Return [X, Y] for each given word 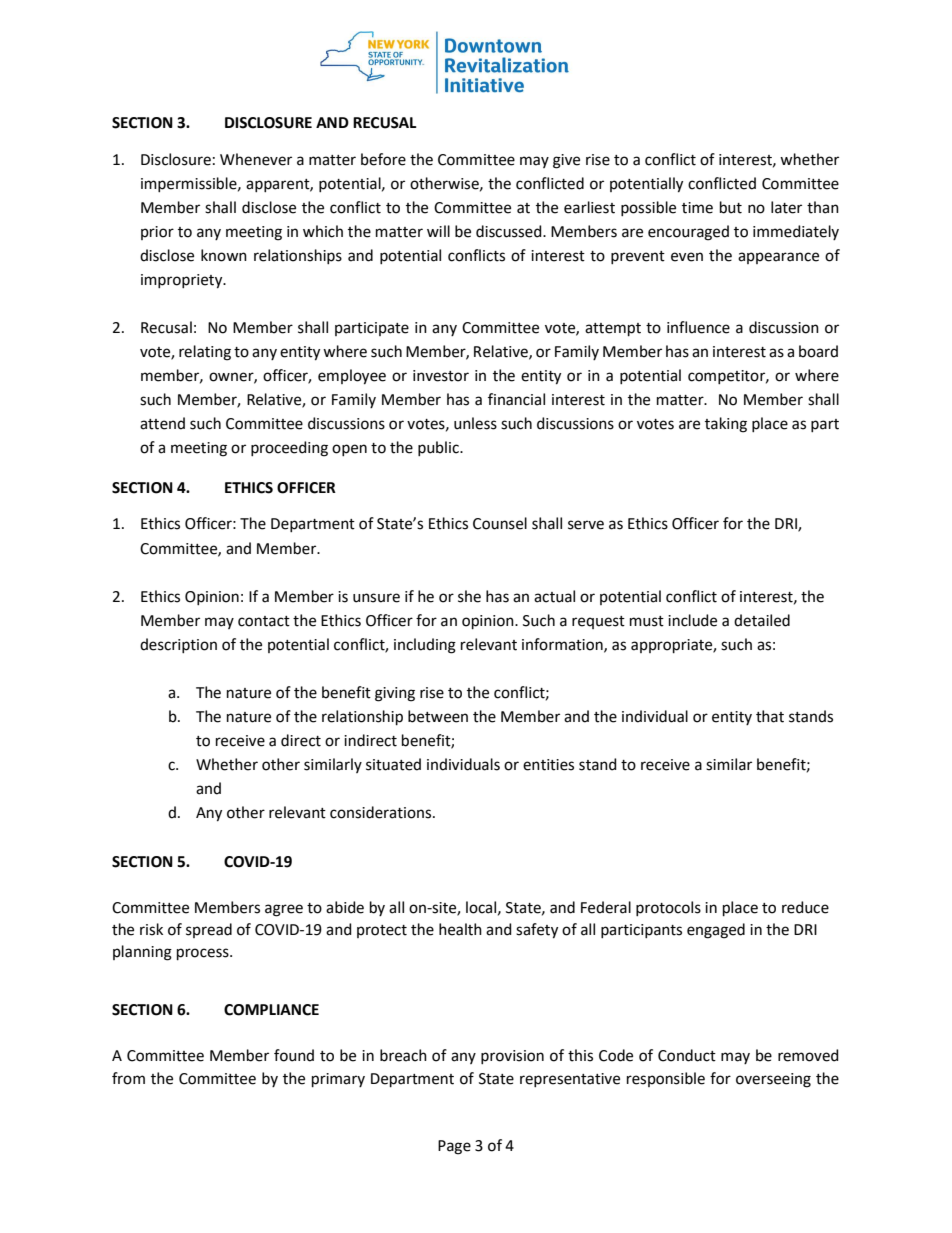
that [770, 716]
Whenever [256, 159]
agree [284, 910]
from [128, 1078]
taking [726, 425]
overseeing [773, 1080]
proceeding [289, 449]
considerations [382, 812]
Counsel [500, 523]
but [731, 207]
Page [454, 1147]
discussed [510, 231]
